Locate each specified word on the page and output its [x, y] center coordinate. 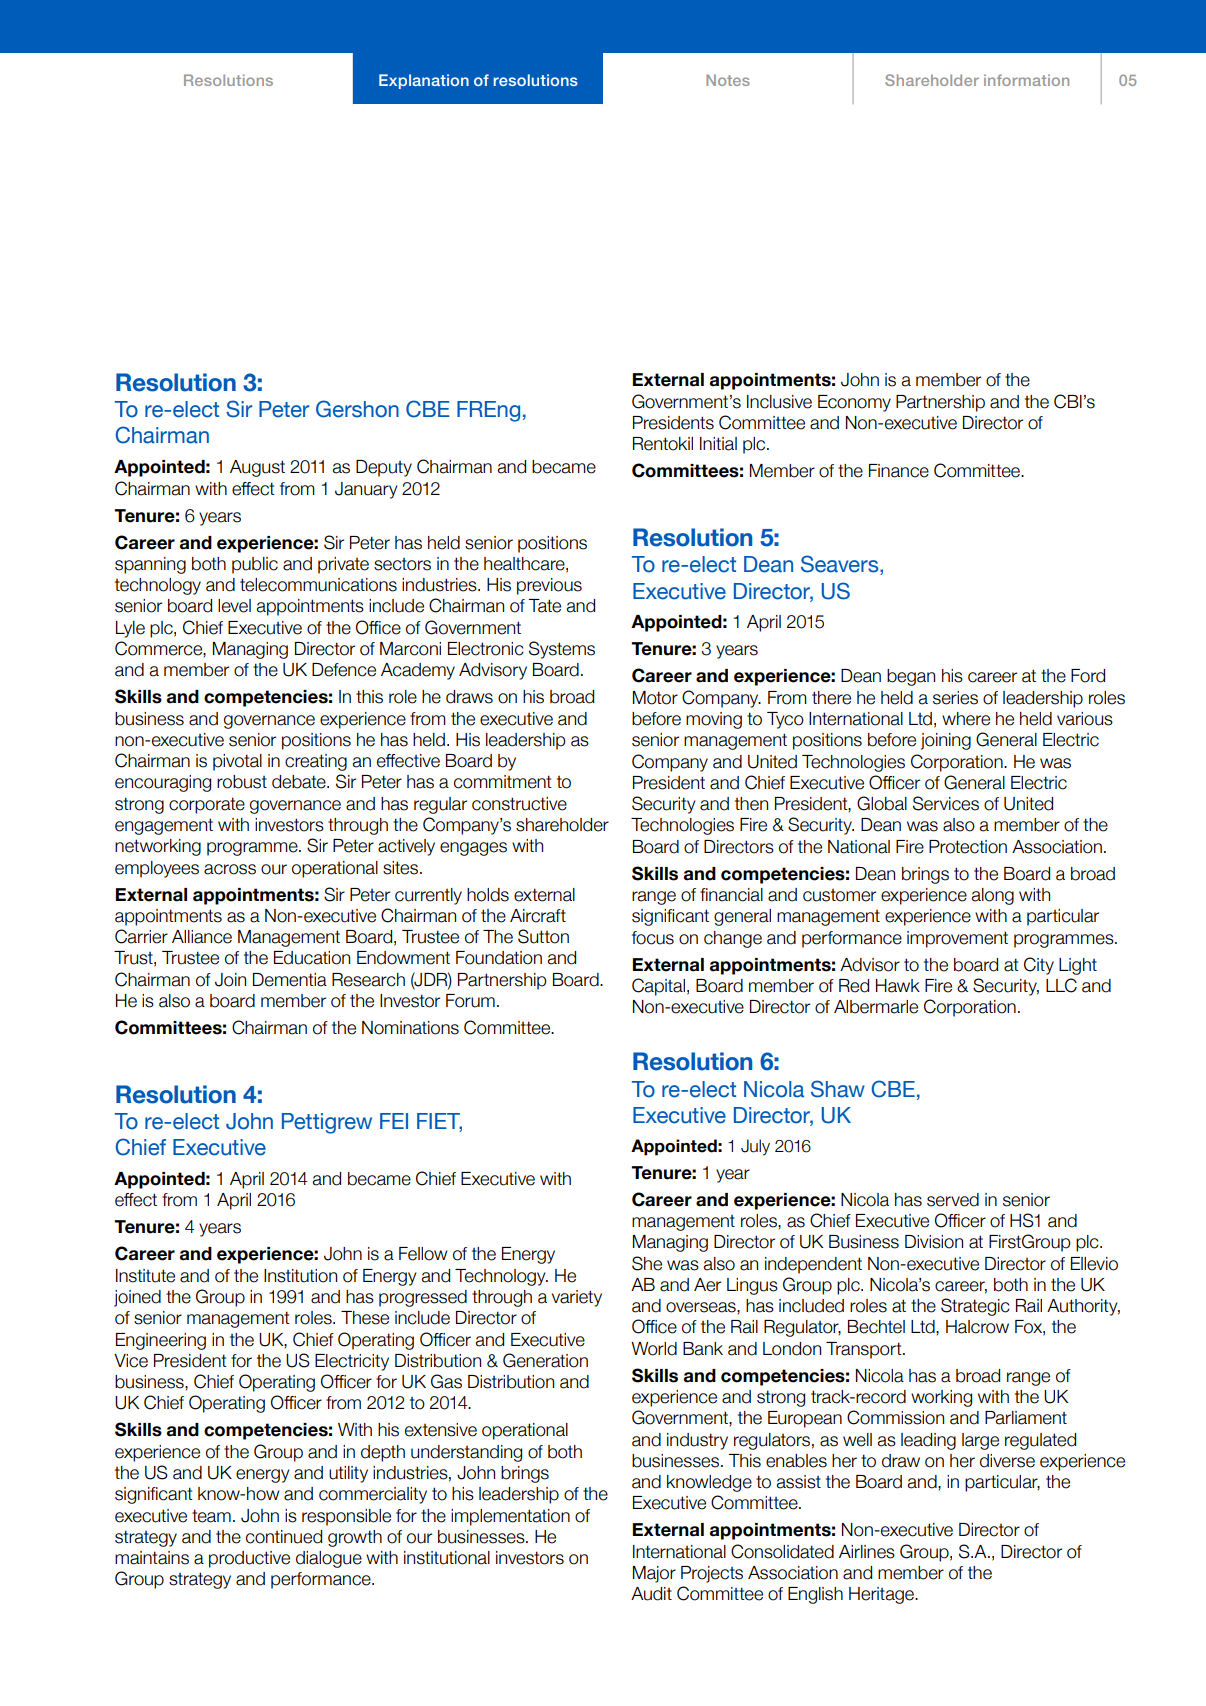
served [953, 1200]
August [257, 468]
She [647, 1263]
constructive [519, 804]
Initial [718, 444]
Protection [968, 847]
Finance [899, 471]
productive [249, 1559]
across [230, 869]
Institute [145, 1276]
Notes [728, 80]
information [1026, 80]
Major [654, 1574]
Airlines [867, 1552]
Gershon [357, 409]
